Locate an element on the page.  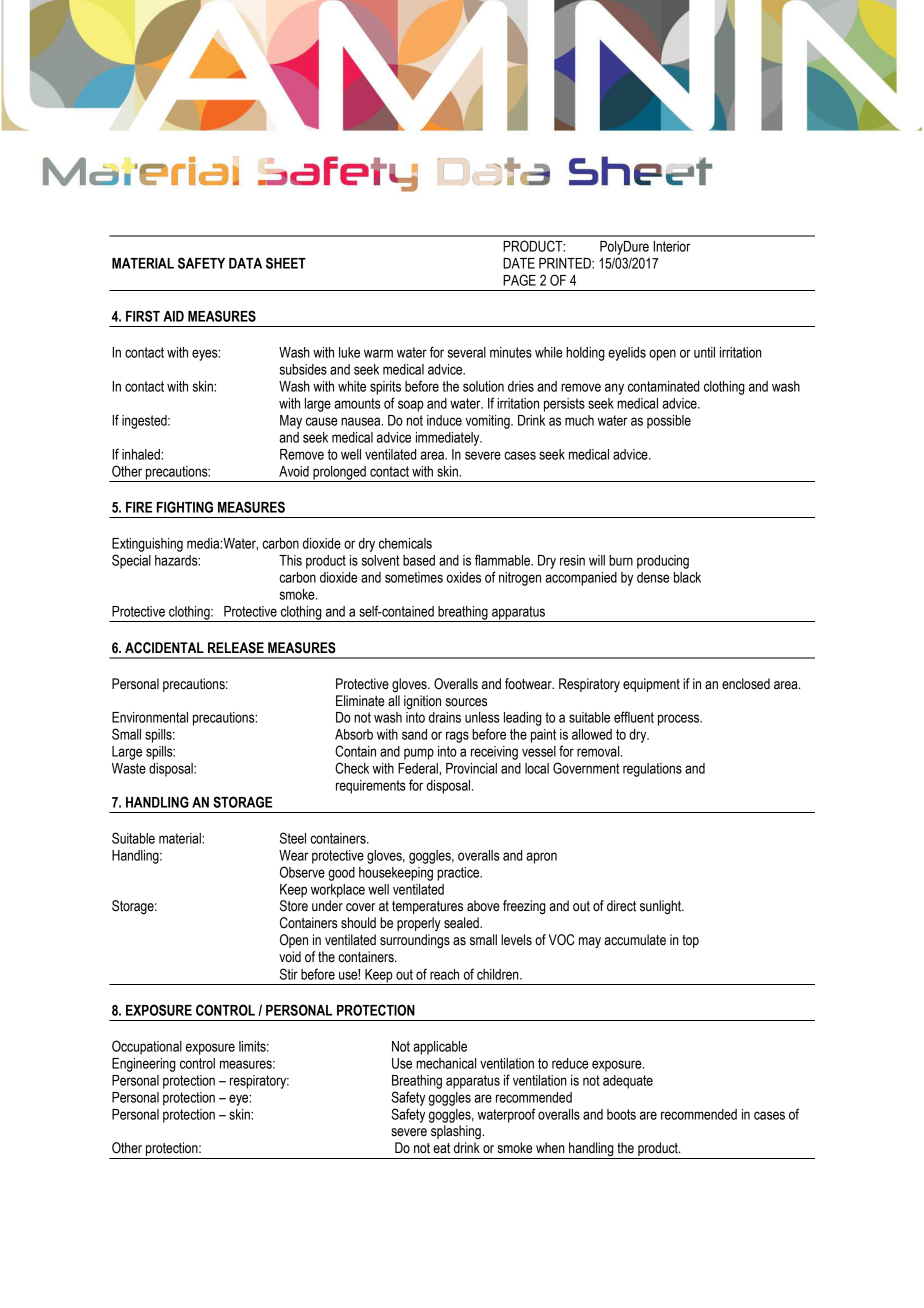
possible is located at coordinates (669, 422).
